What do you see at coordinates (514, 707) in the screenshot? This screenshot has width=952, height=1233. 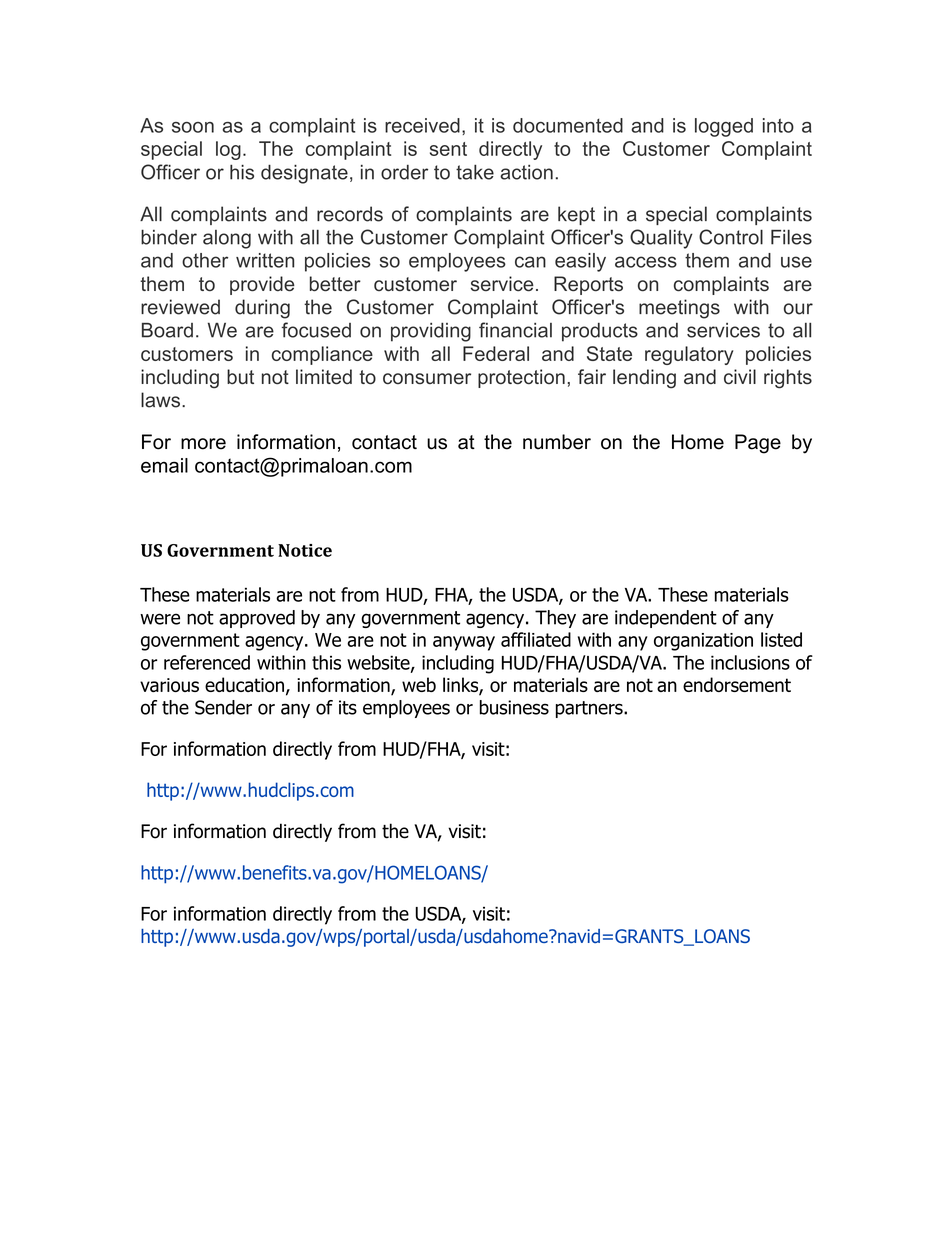 I see `business` at bounding box center [514, 707].
